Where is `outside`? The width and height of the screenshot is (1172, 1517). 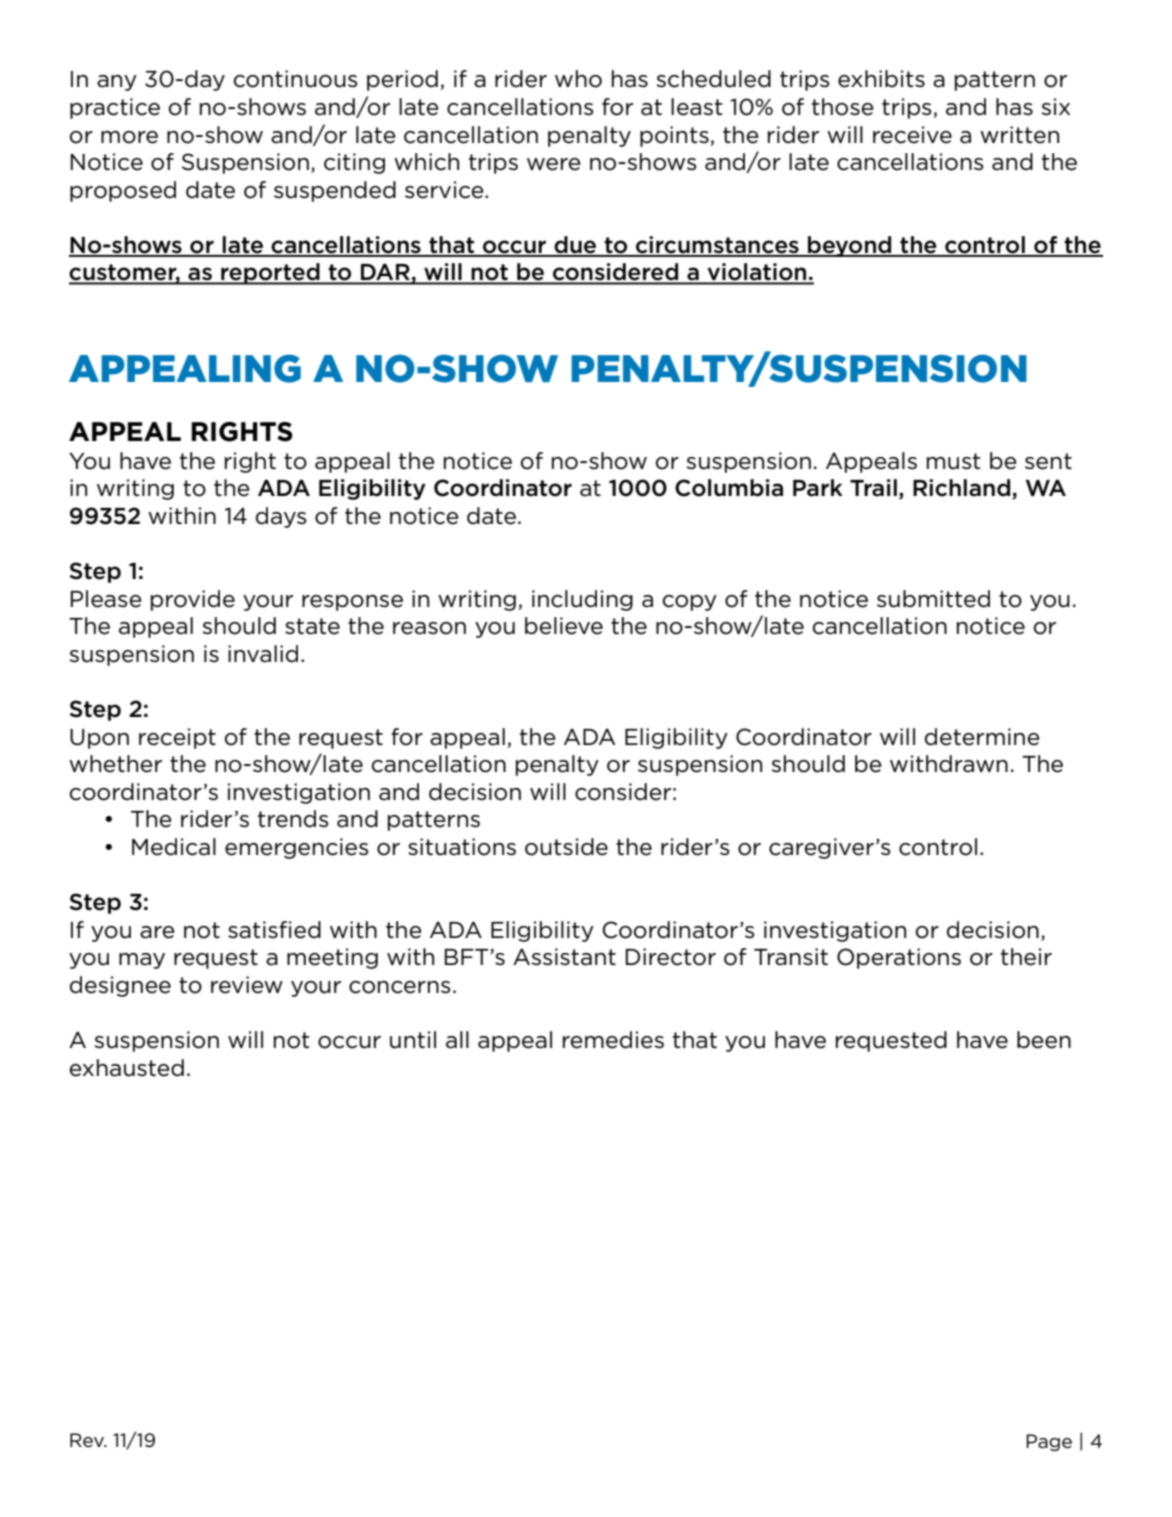
outside is located at coordinates (566, 847).
